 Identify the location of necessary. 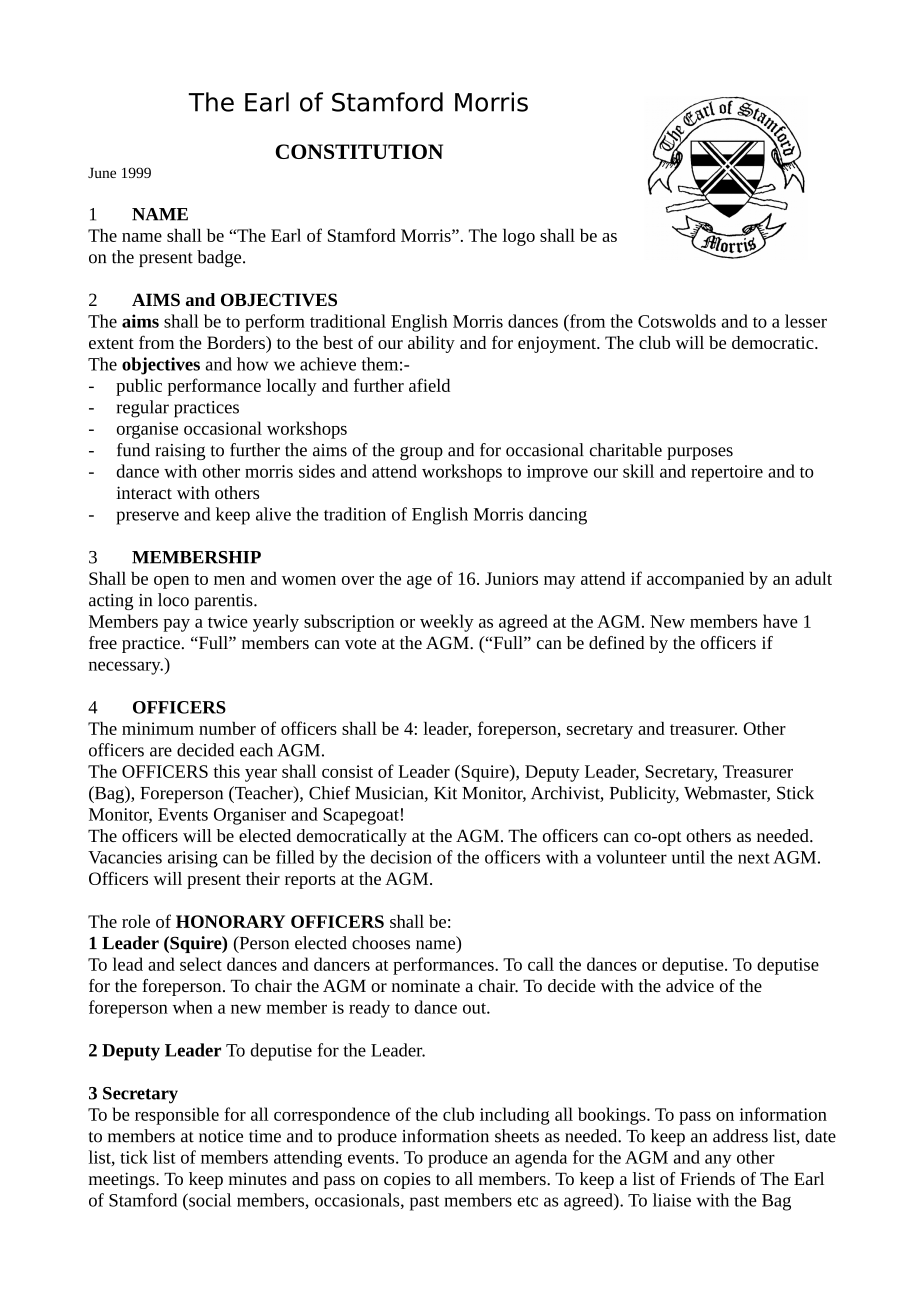
(126, 668).
